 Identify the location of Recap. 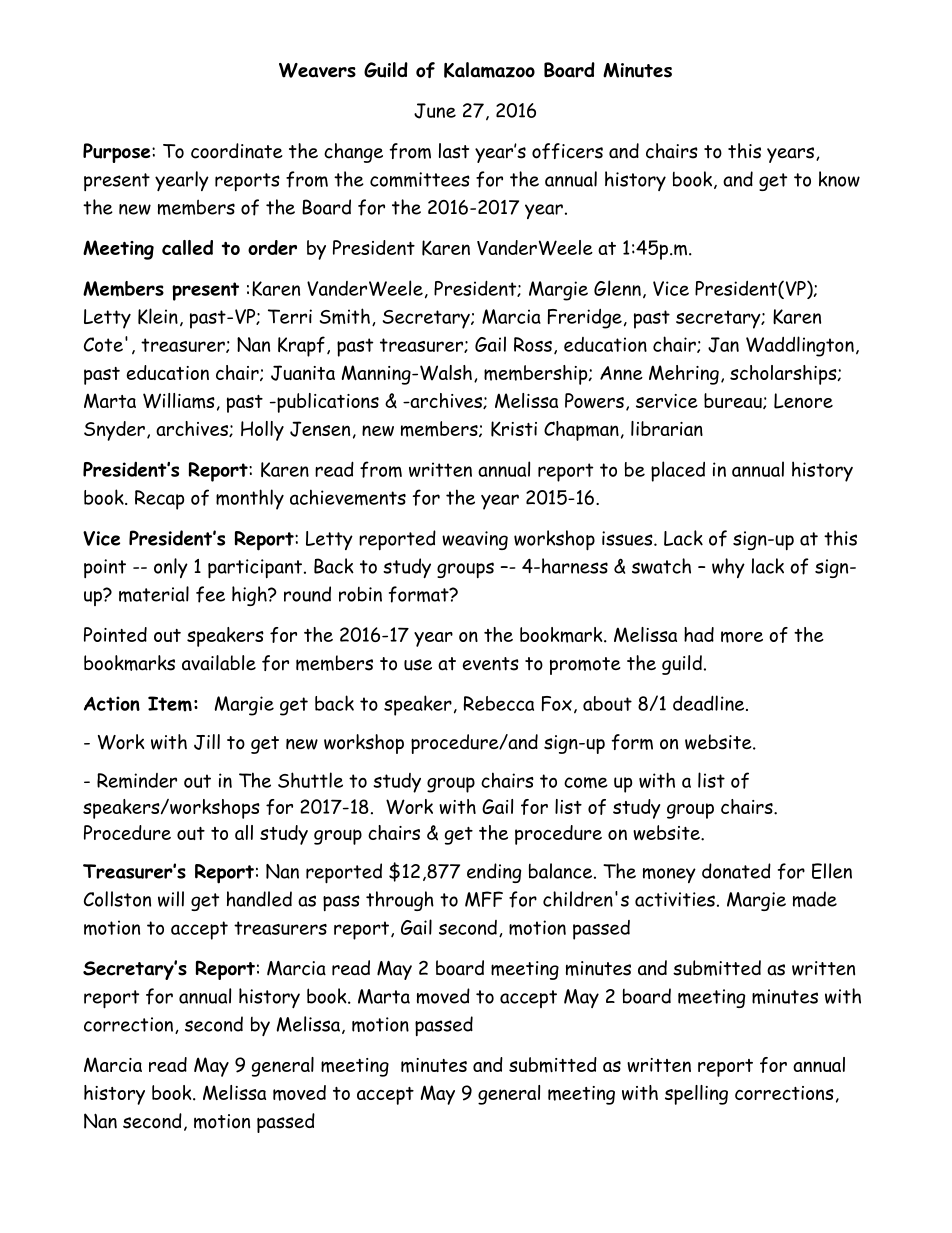
(159, 500).
